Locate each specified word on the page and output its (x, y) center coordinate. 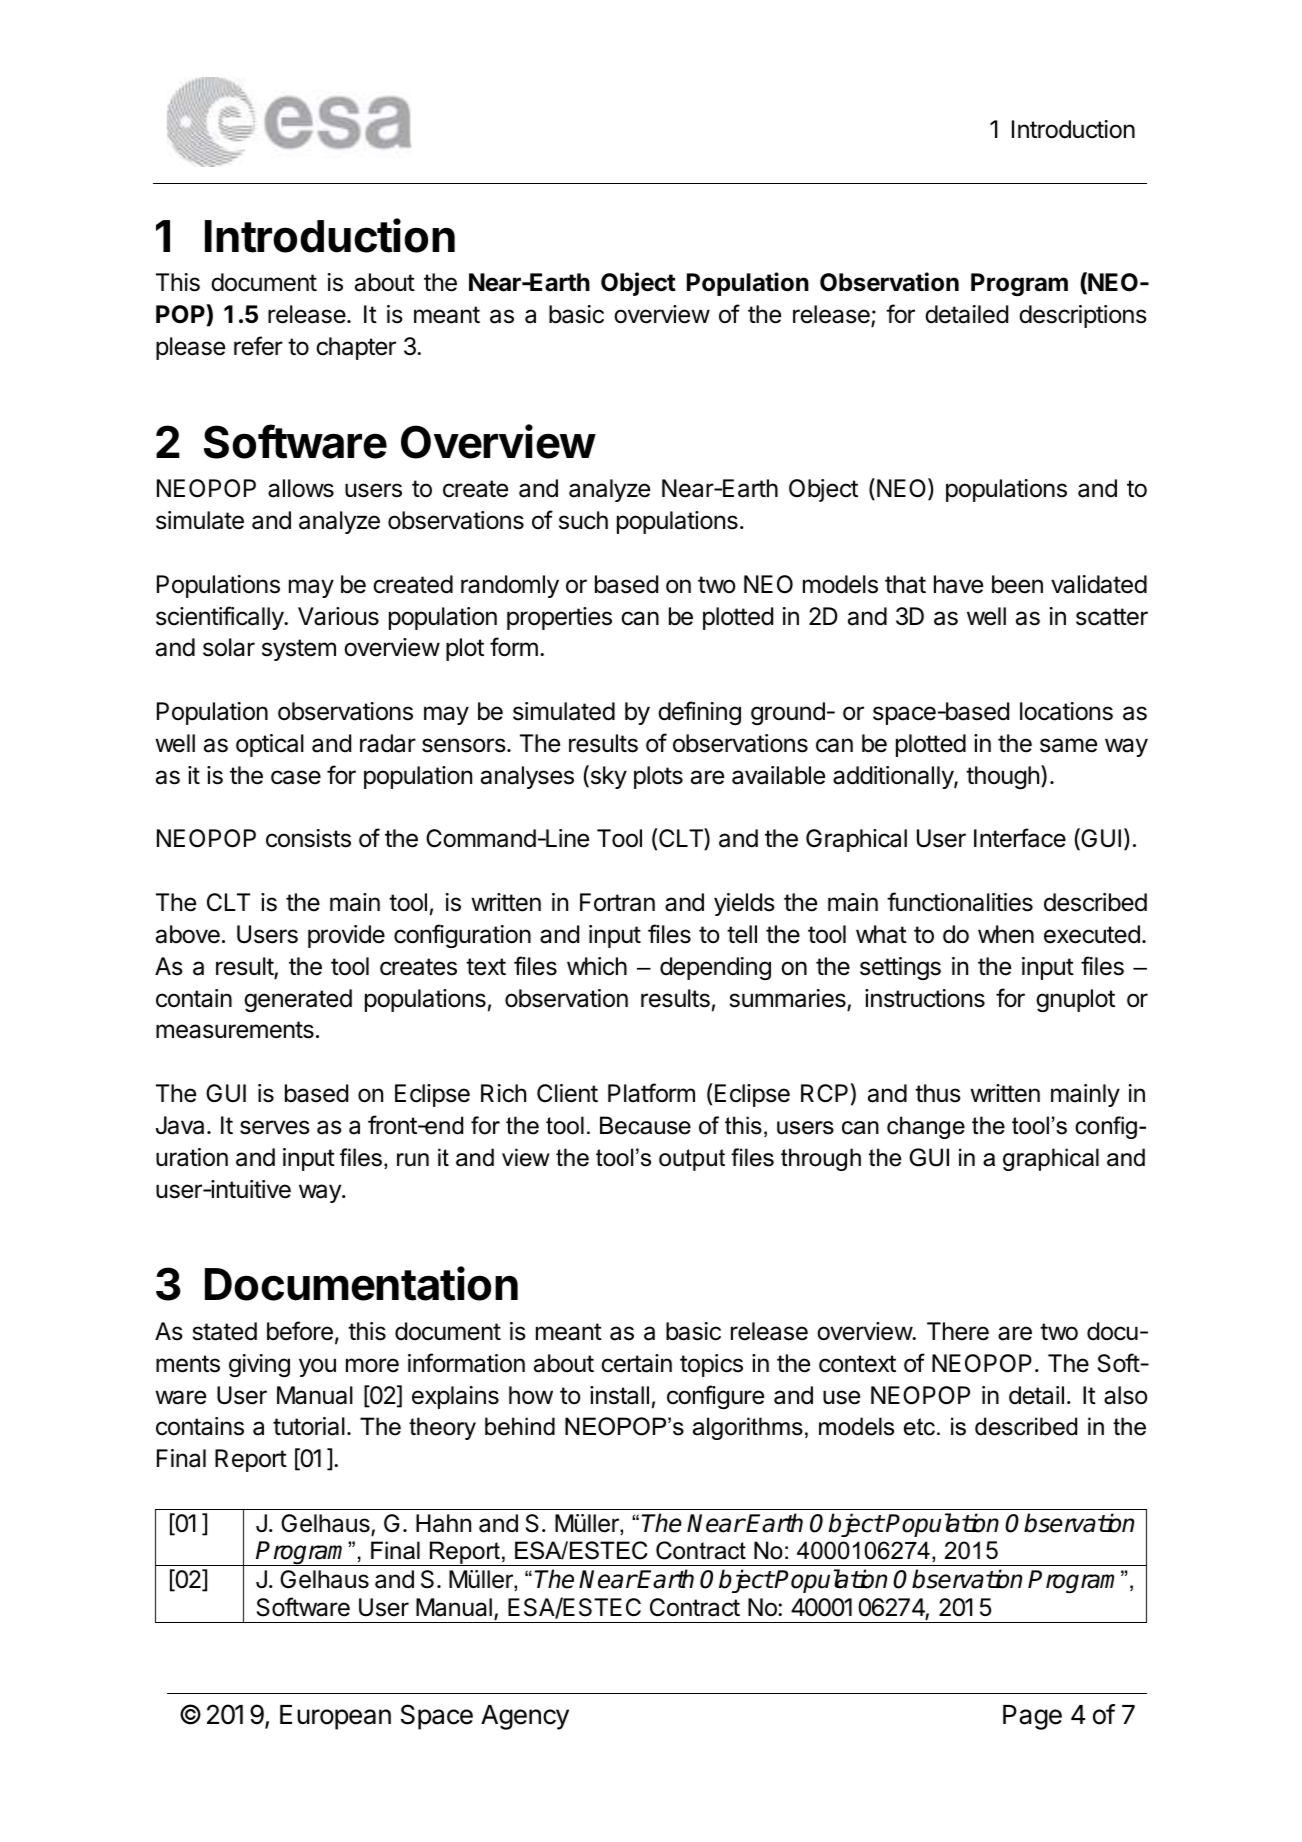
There (958, 1331)
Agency (525, 1717)
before (300, 1331)
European (335, 1717)
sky (607, 777)
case (296, 777)
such (583, 520)
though (1002, 777)
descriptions (1083, 316)
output (692, 1160)
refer (258, 346)
